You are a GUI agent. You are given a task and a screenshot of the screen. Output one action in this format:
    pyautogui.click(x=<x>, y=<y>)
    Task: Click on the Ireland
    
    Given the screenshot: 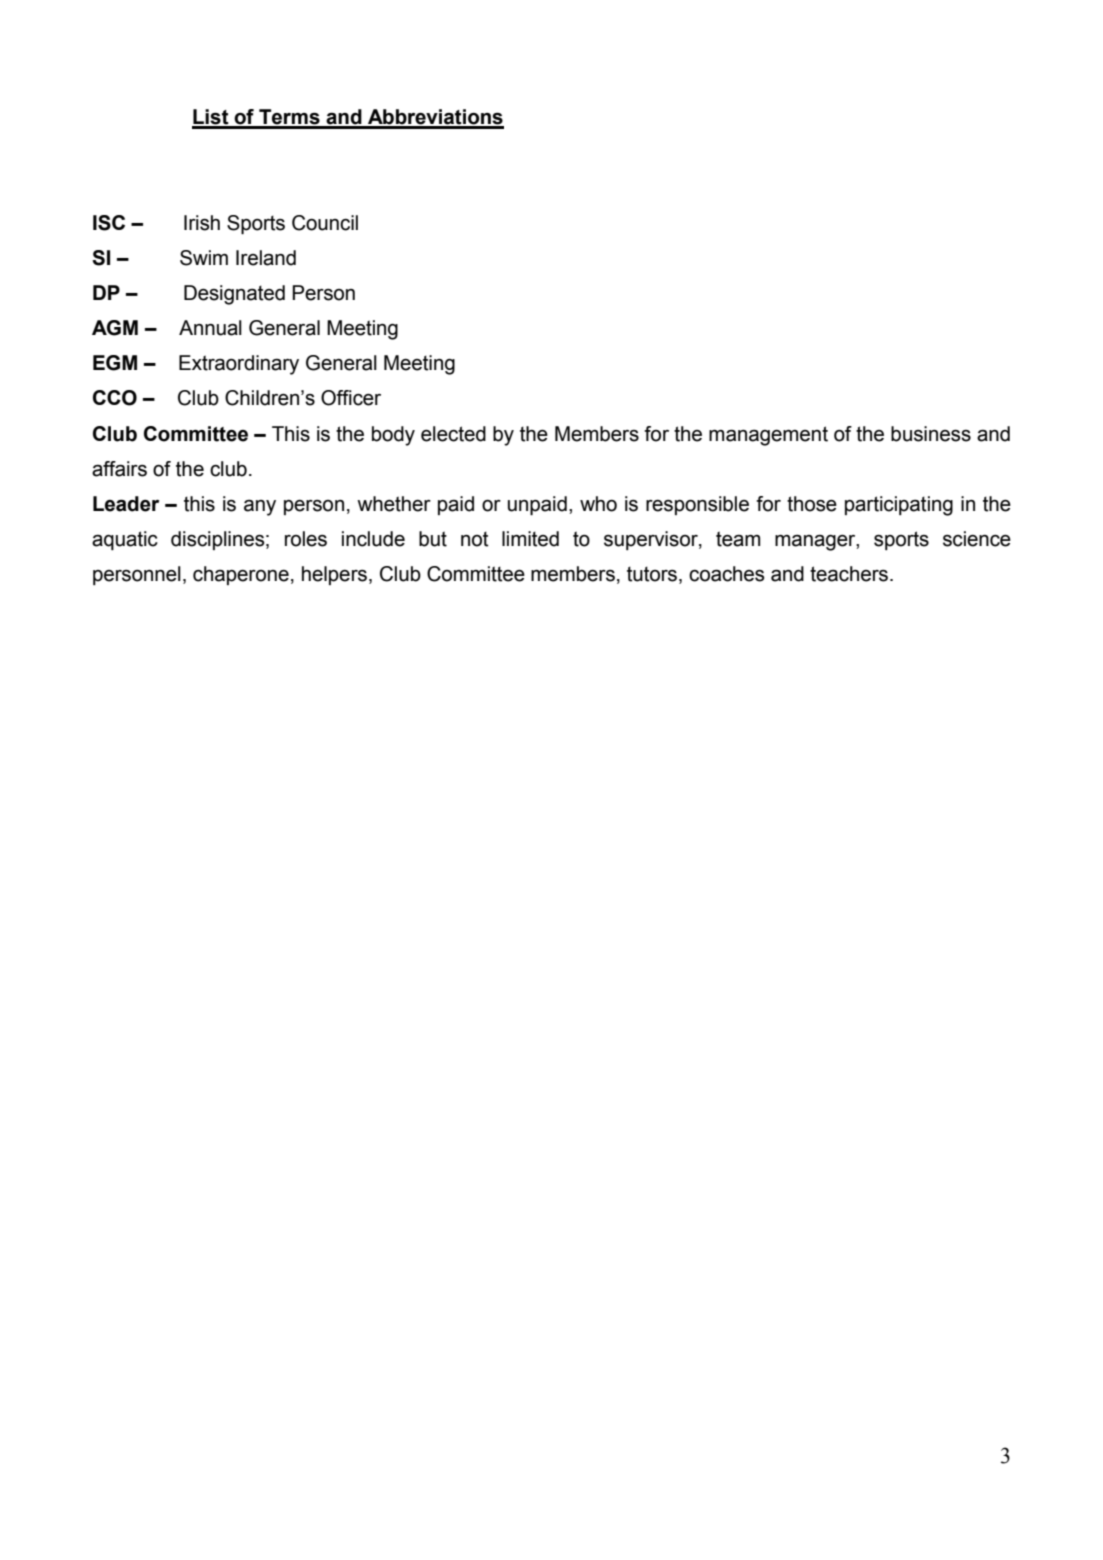 What is the action you would take?
    pyautogui.click(x=266, y=258)
